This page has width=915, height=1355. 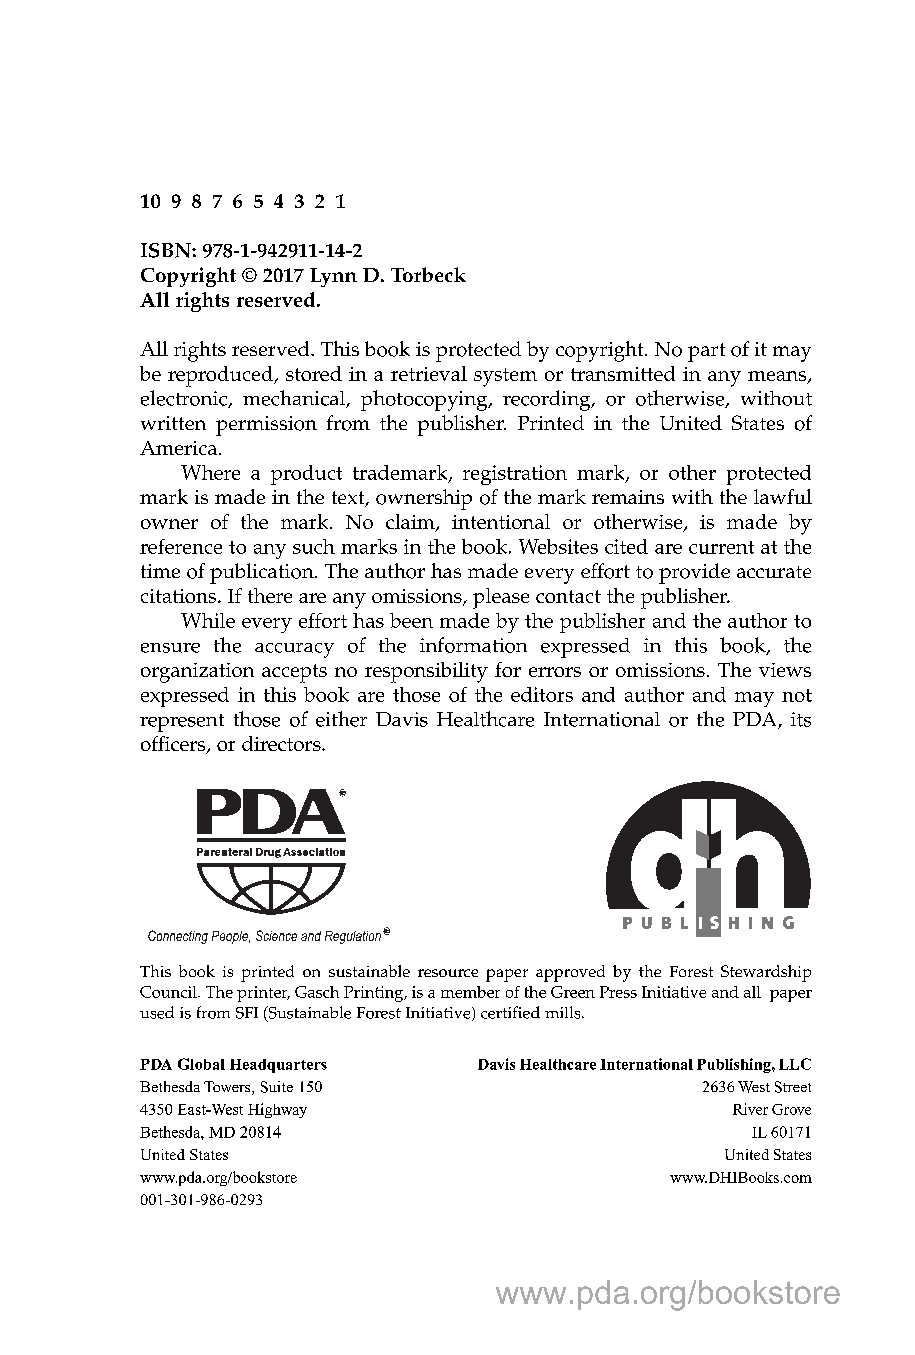 What do you see at coordinates (694, 573) in the page?
I see `provide` at bounding box center [694, 573].
